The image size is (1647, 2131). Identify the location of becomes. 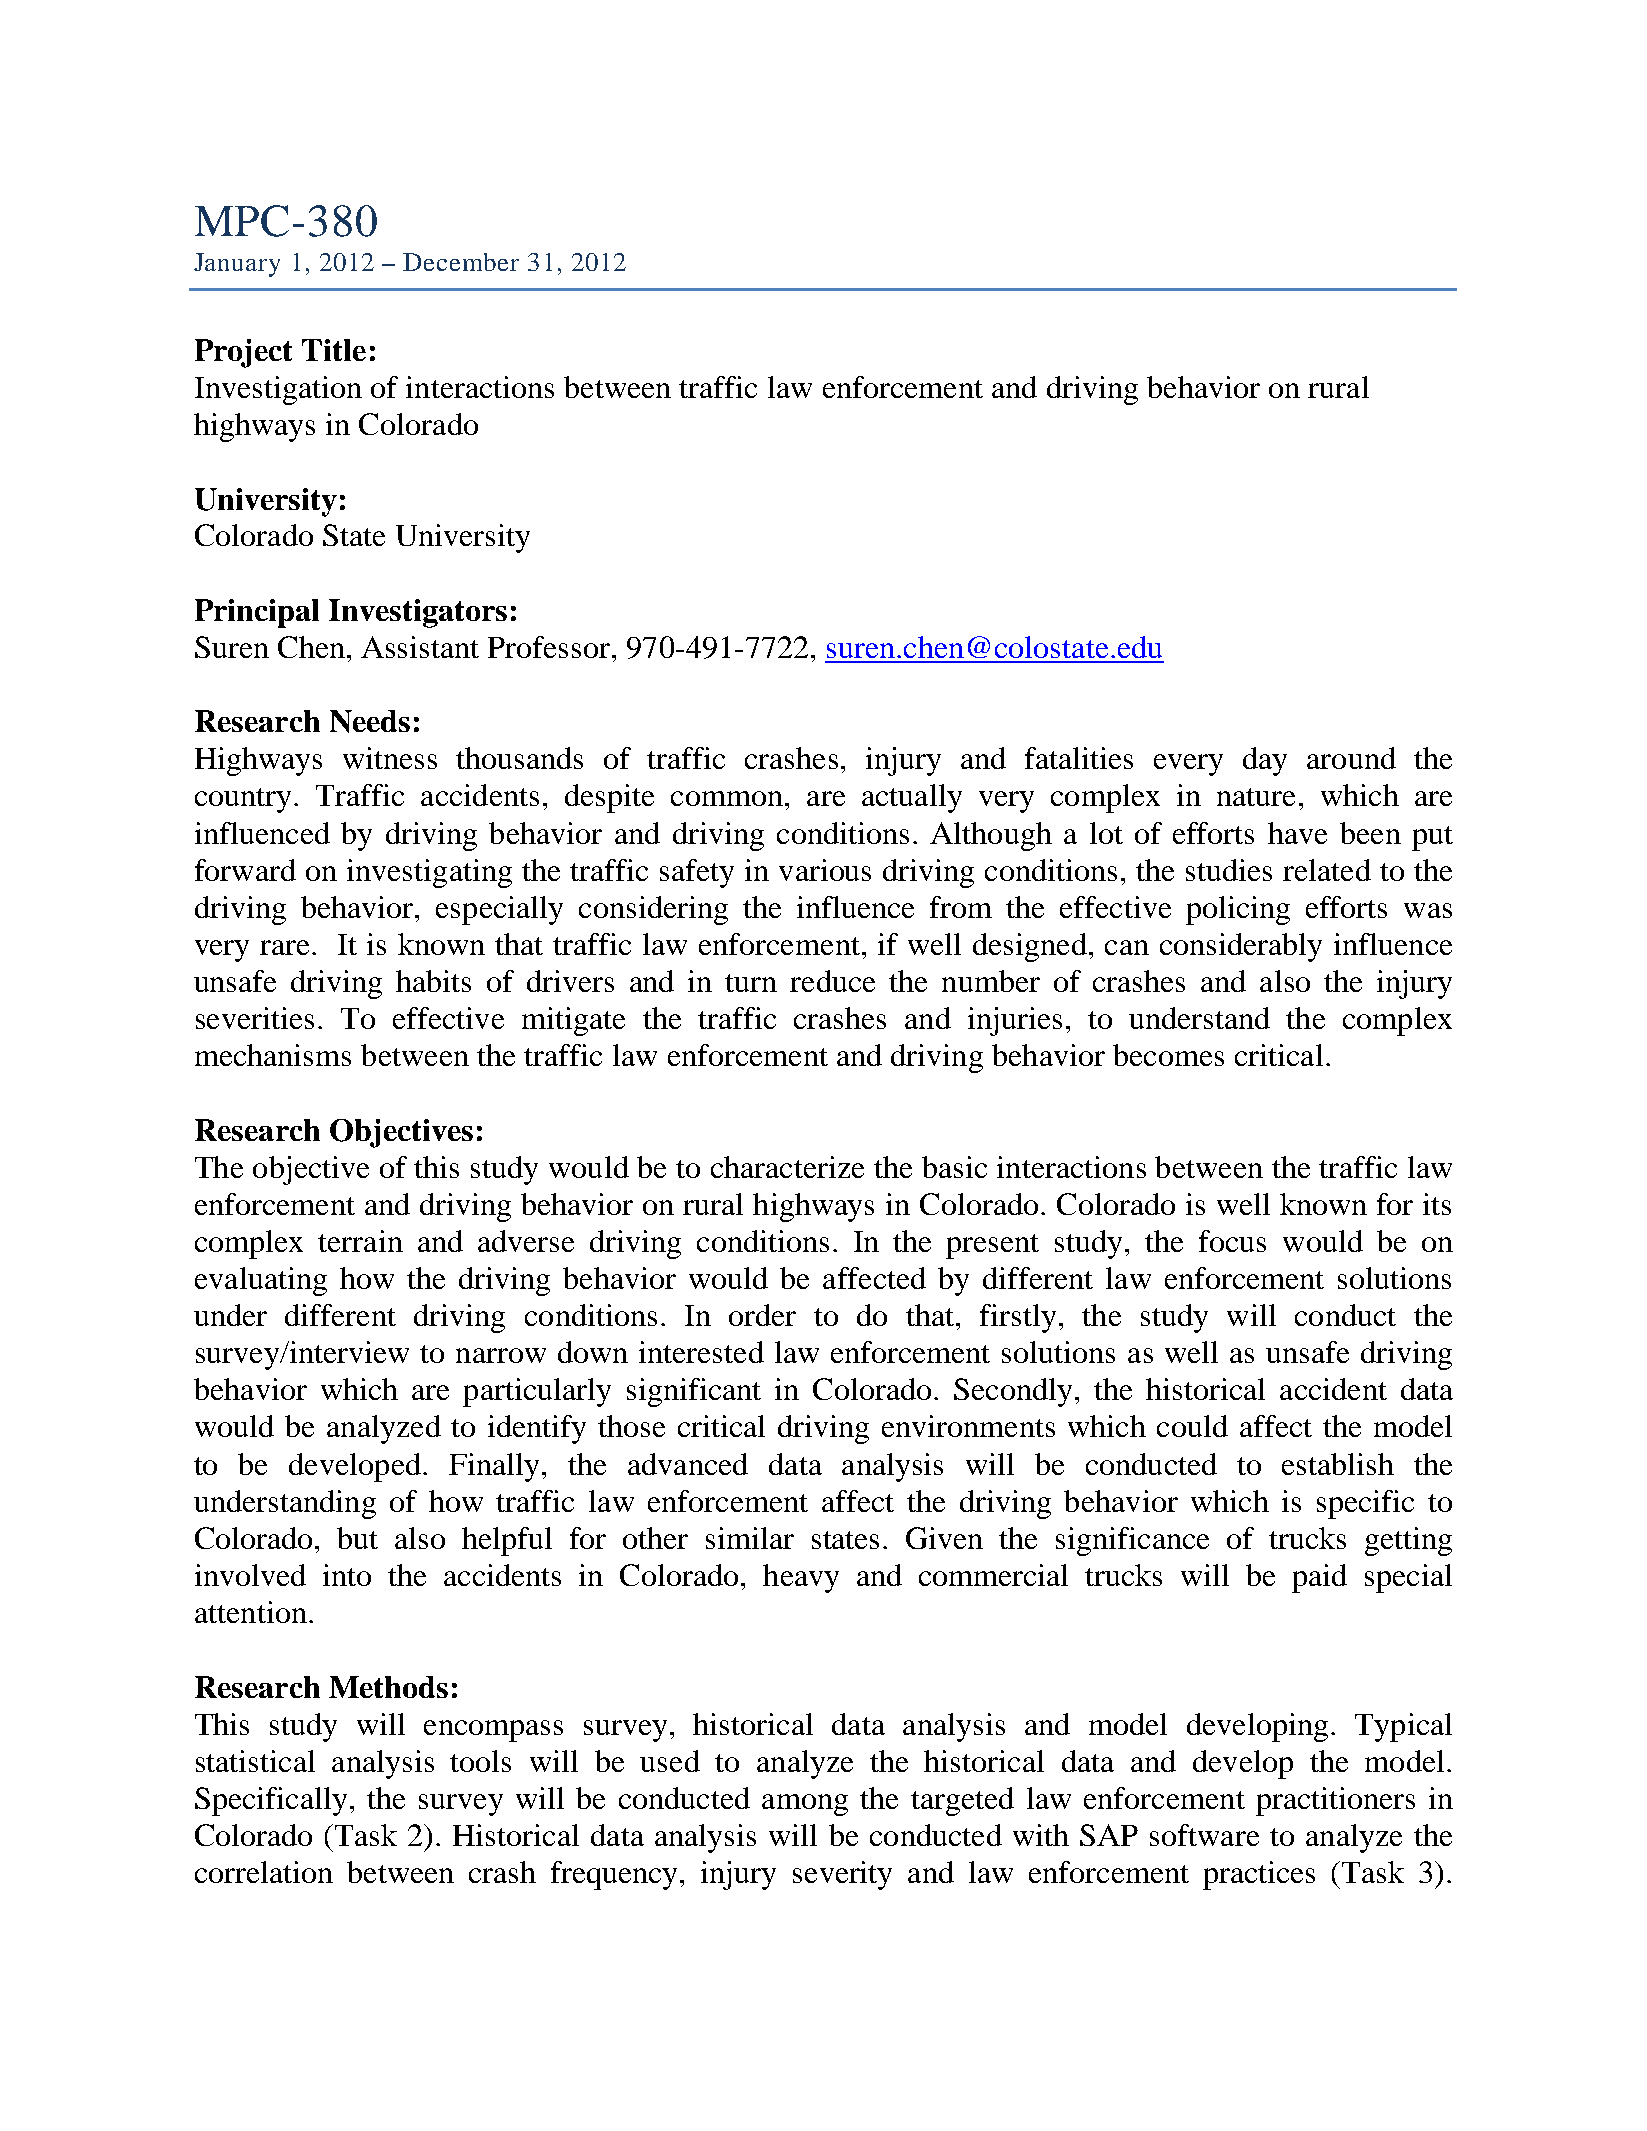
(1168, 1055).
